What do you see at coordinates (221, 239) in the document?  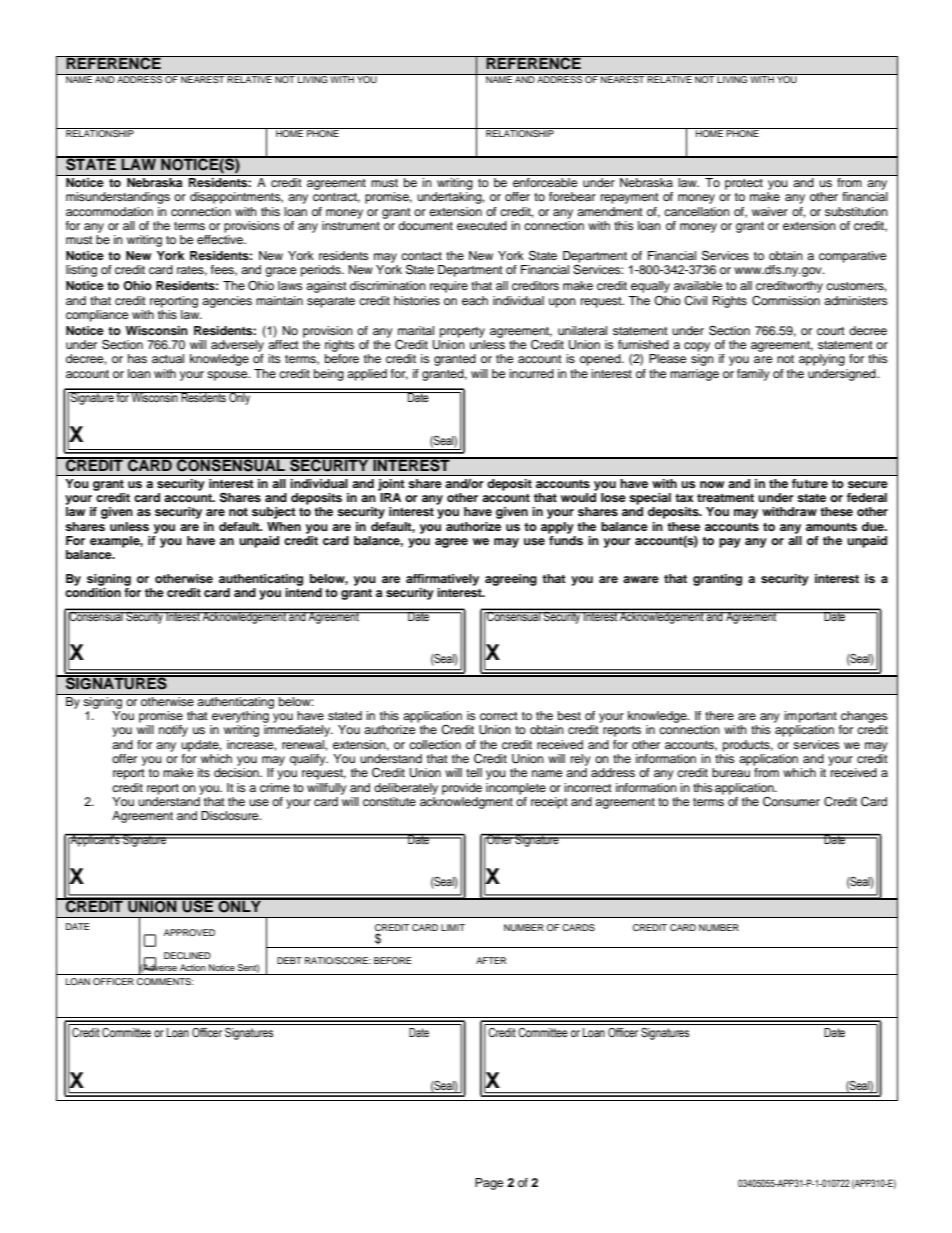 I see `effective` at bounding box center [221, 239].
